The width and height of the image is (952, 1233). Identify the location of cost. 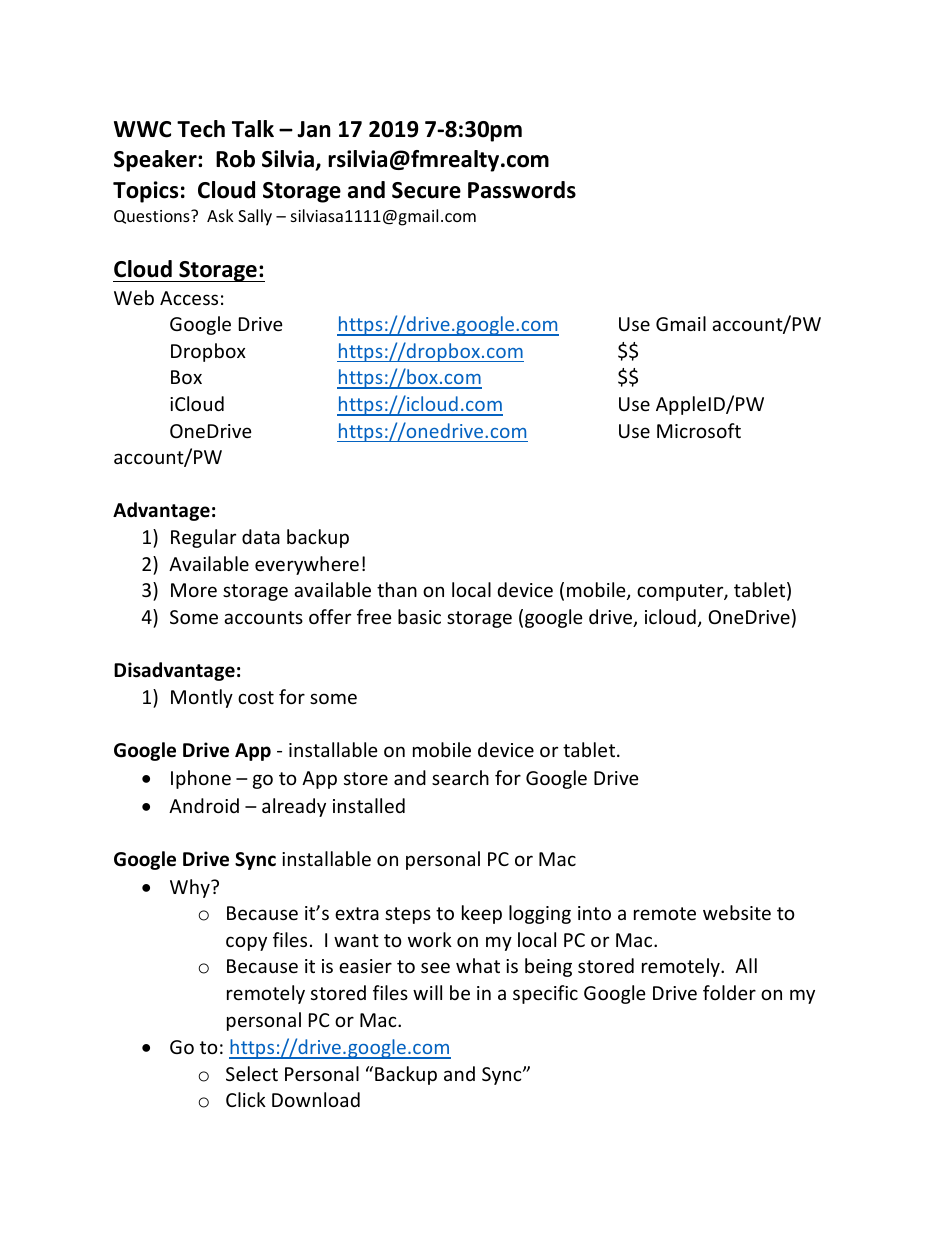
(256, 697).
